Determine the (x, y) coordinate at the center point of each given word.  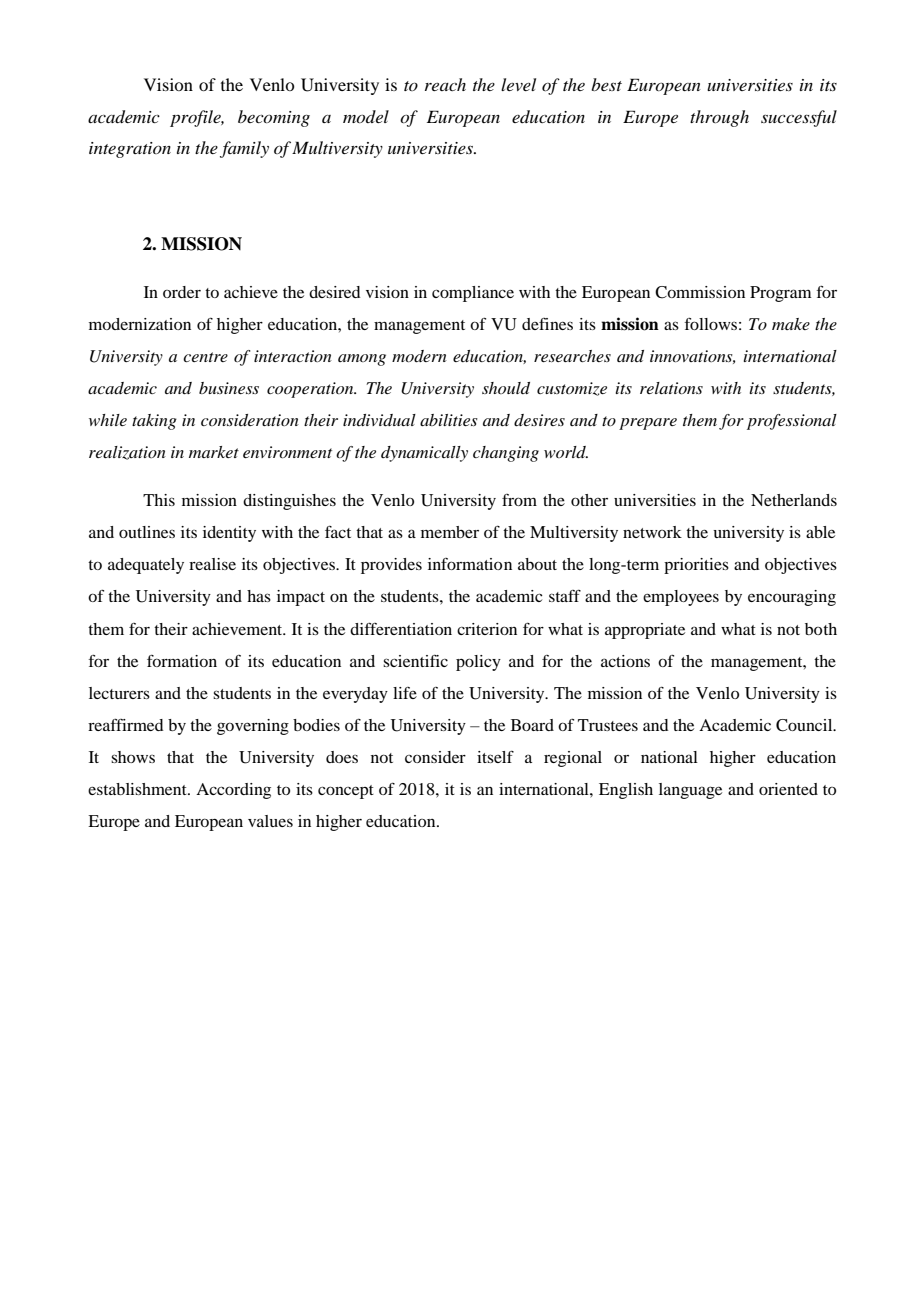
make (791, 324)
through (719, 118)
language (690, 791)
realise (212, 564)
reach (445, 84)
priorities (696, 566)
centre (205, 357)
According (233, 791)
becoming (274, 118)
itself (495, 757)
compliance (473, 294)
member (450, 532)
